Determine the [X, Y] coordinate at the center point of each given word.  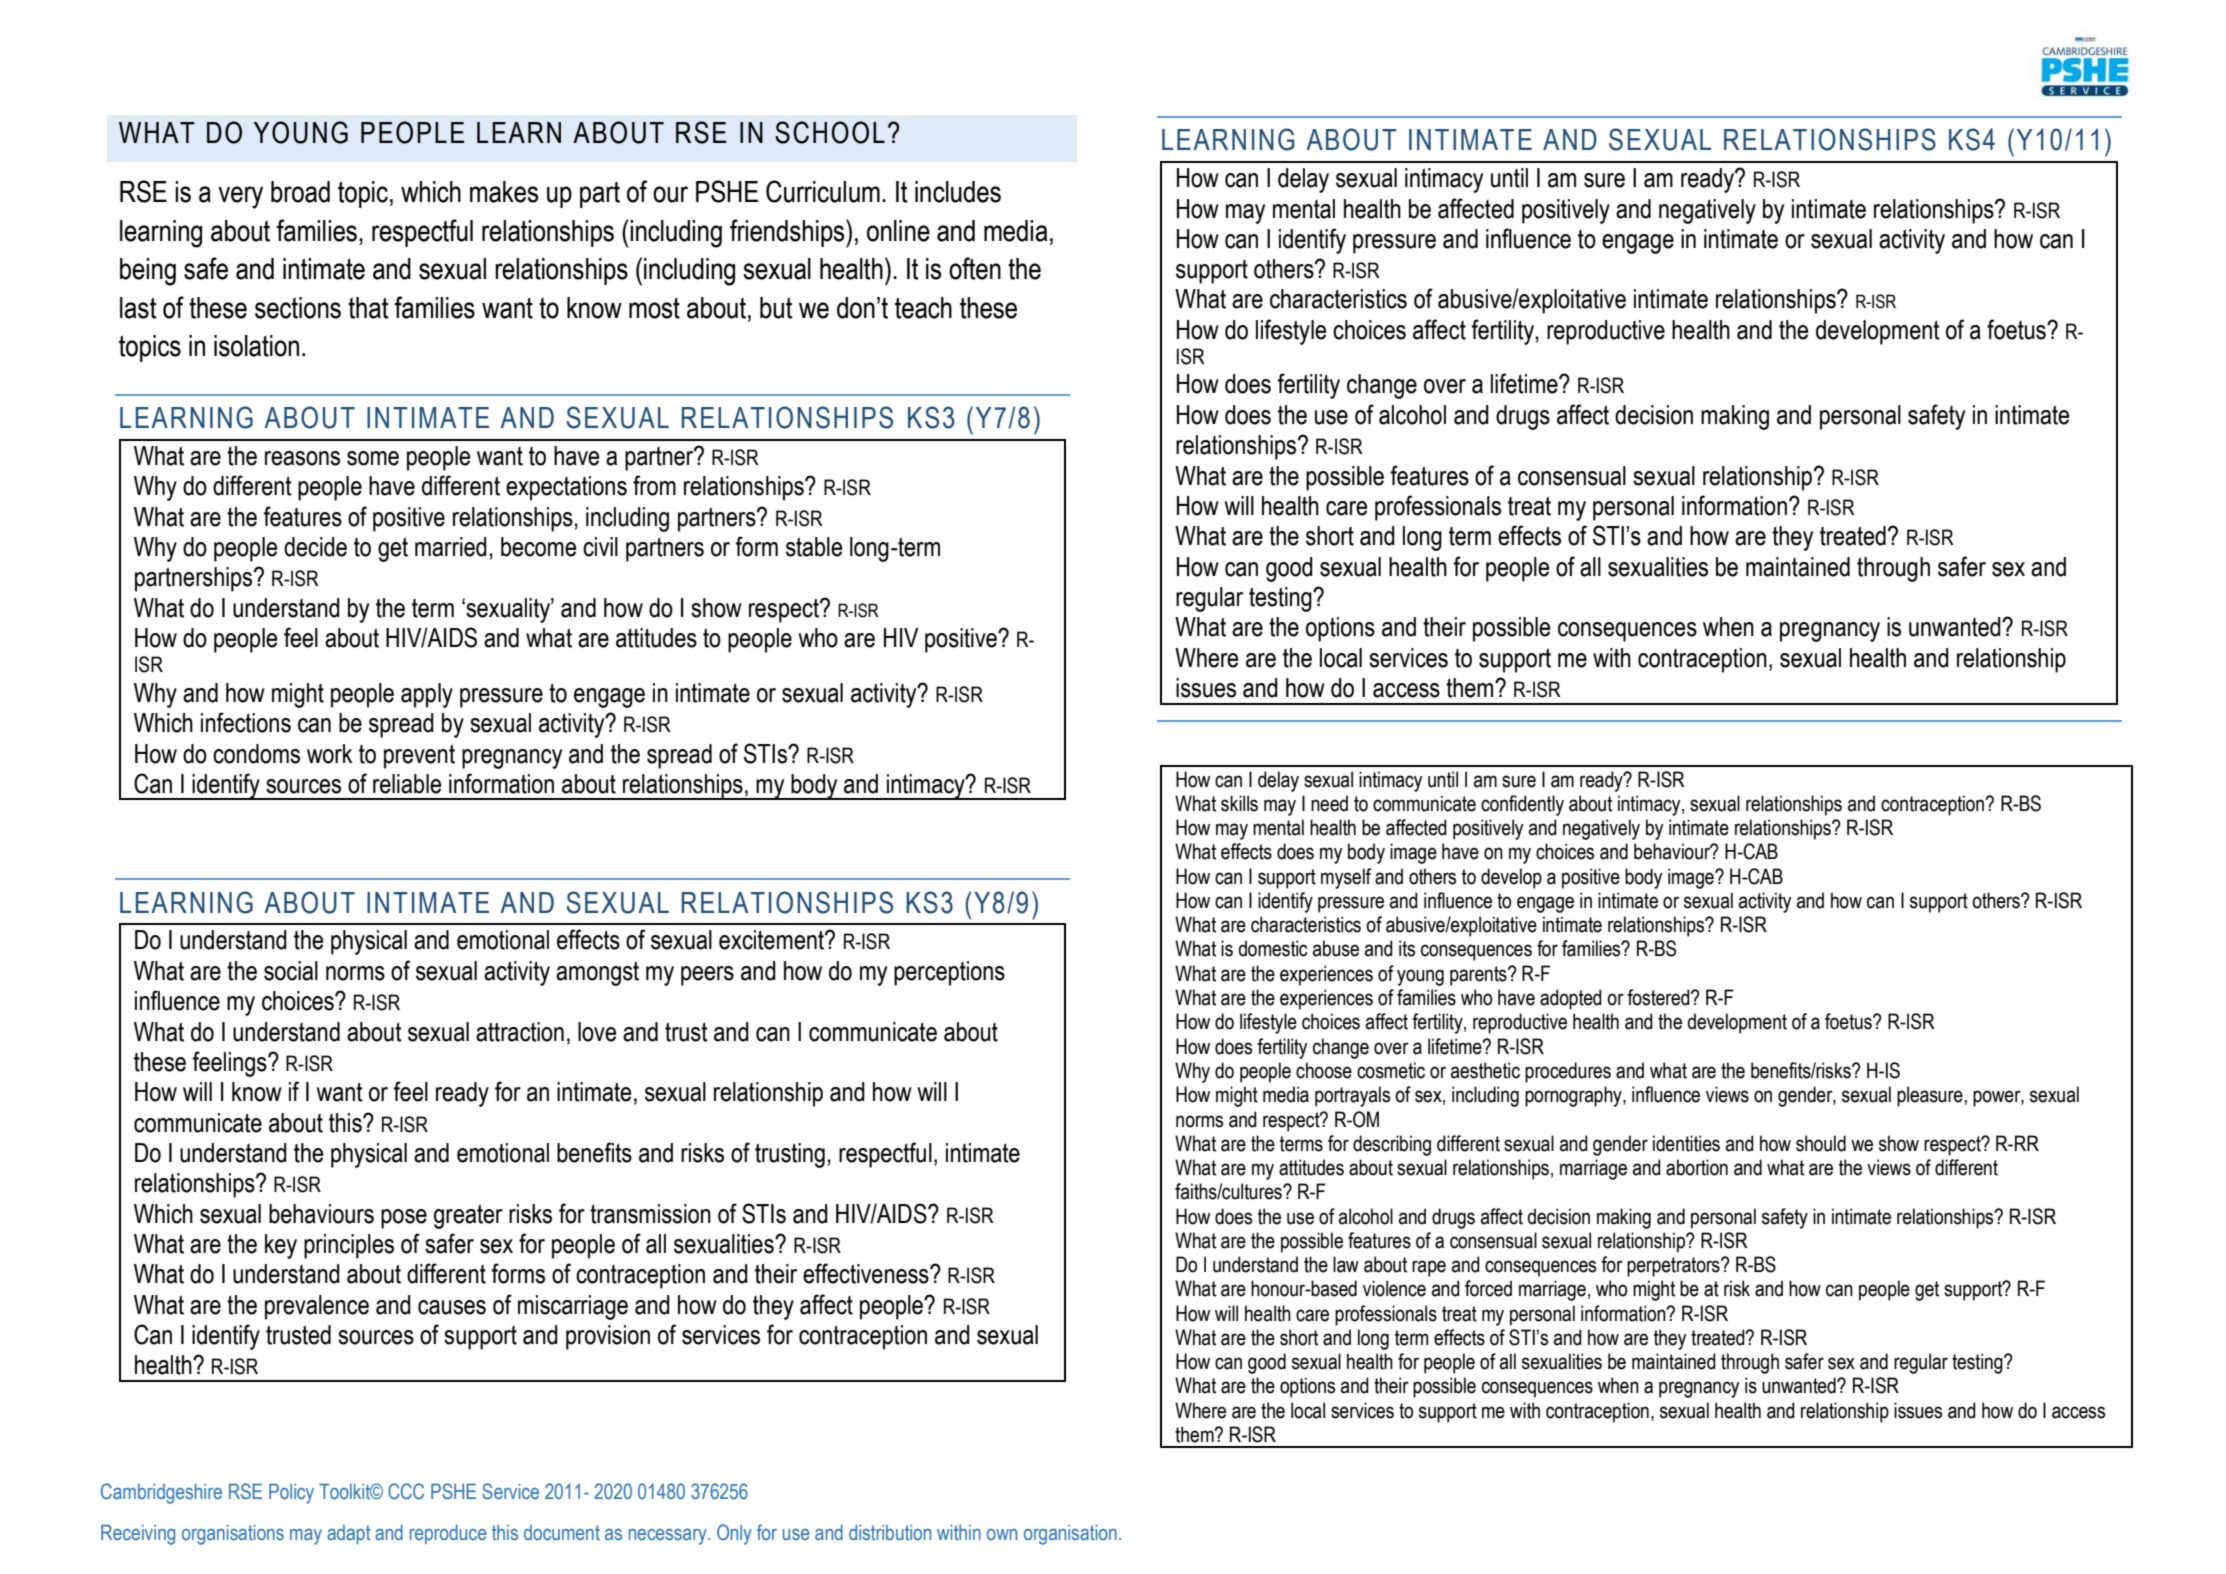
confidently [1522, 805]
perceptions [949, 973]
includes [958, 192]
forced [1488, 1288]
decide [315, 547]
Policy [291, 1494]
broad [300, 192]
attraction [520, 1032]
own [1002, 1534]
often [975, 268]
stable [814, 547]
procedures [1568, 1072]
